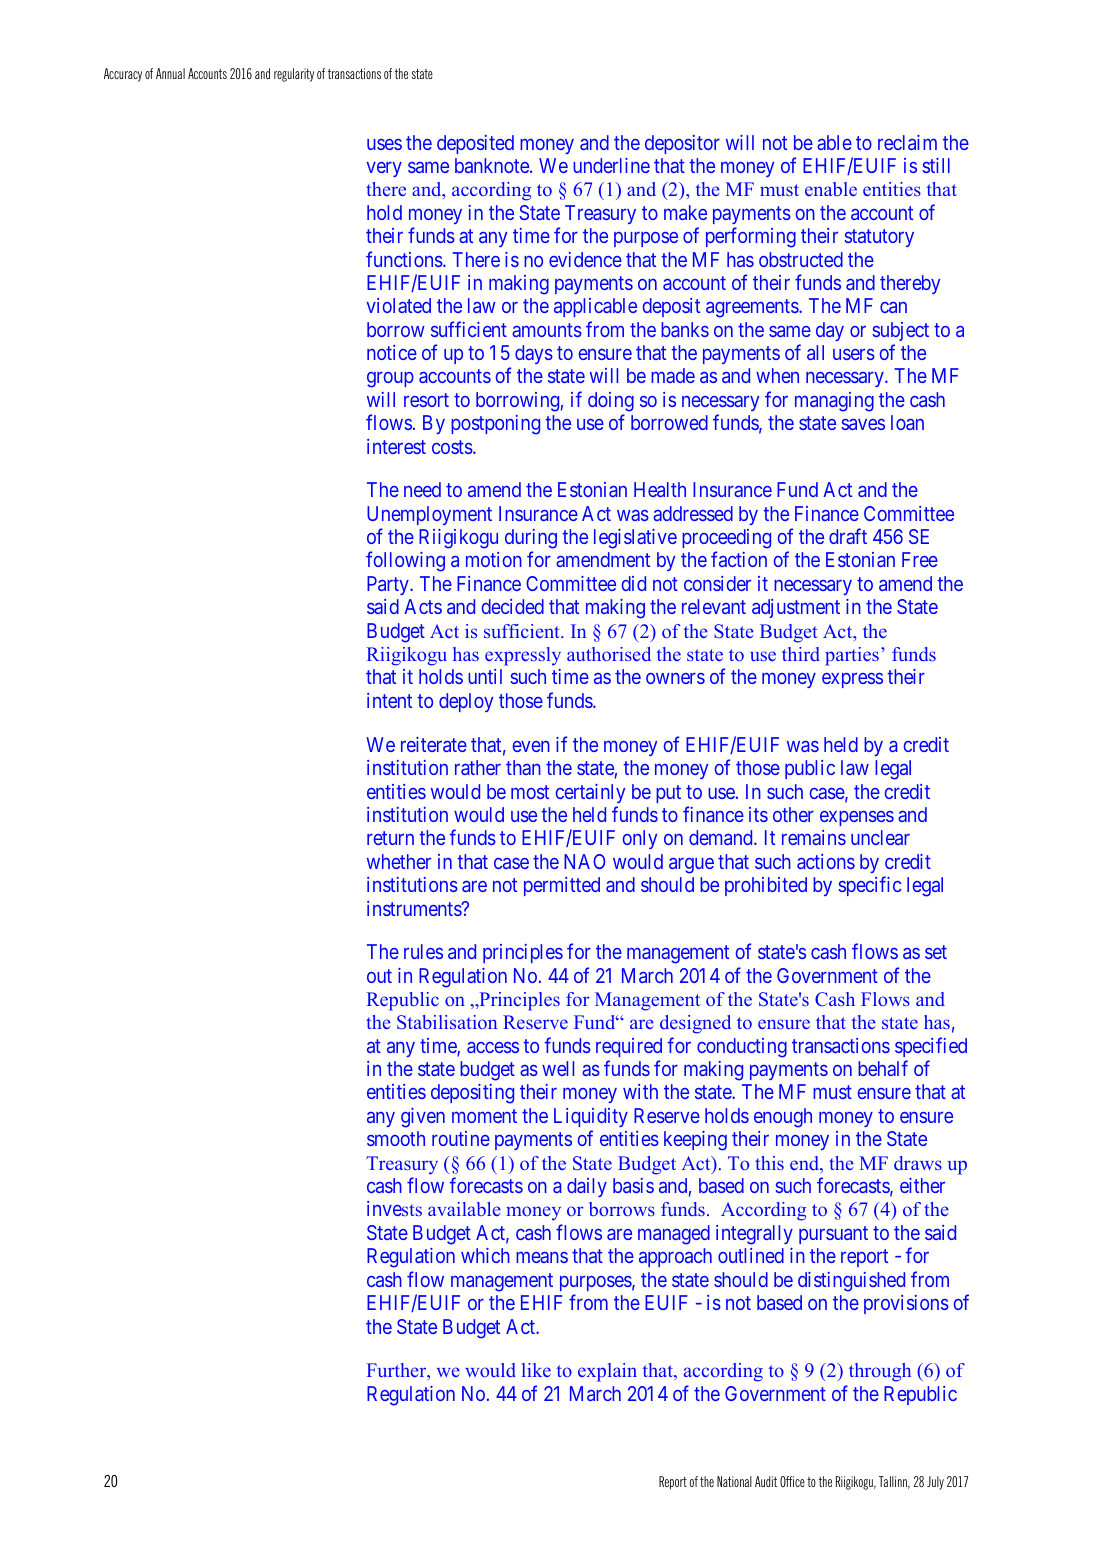 The height and width of the screenshot is (1557, 1101). I want to click on than, so click(523, 767).
